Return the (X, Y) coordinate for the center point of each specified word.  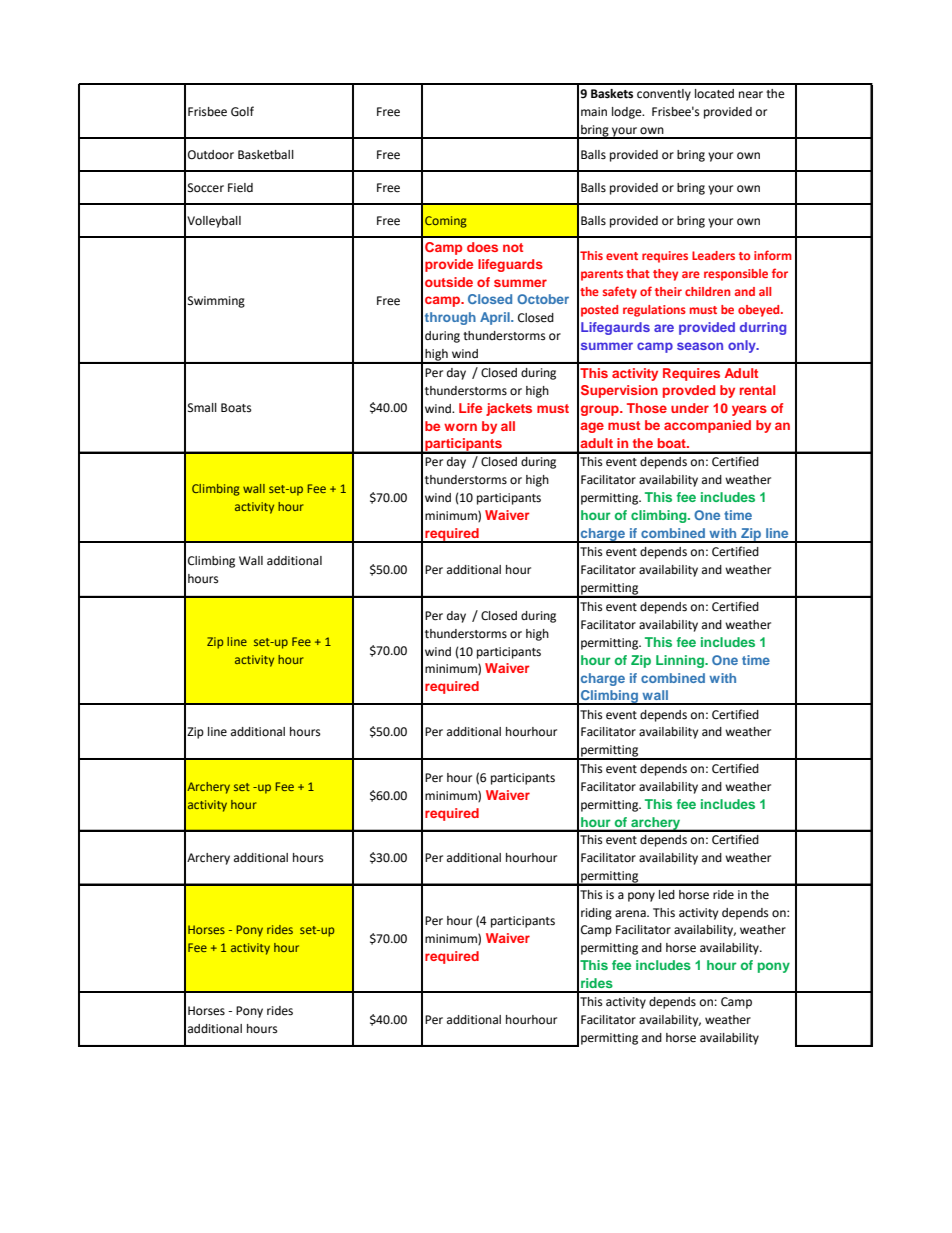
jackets (509, 409)
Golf (242, 111)
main (594, 111)
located (714, 94)
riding (596, 914)
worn (460, 427)
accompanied (707, 426)
